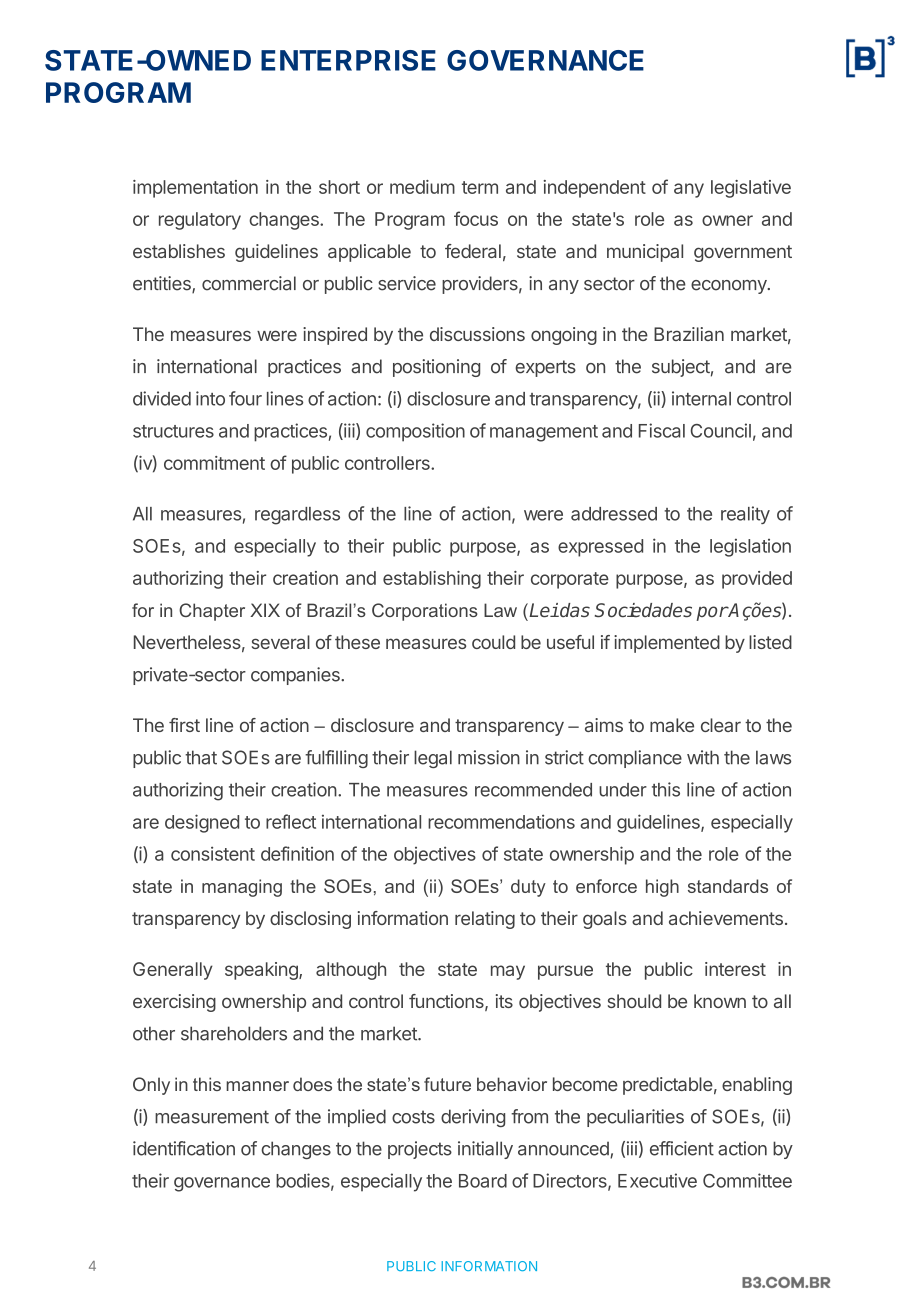  What do you see at coordinates (432, 580) in the image?
I see `establishing` at bounding box center [432, 580].
